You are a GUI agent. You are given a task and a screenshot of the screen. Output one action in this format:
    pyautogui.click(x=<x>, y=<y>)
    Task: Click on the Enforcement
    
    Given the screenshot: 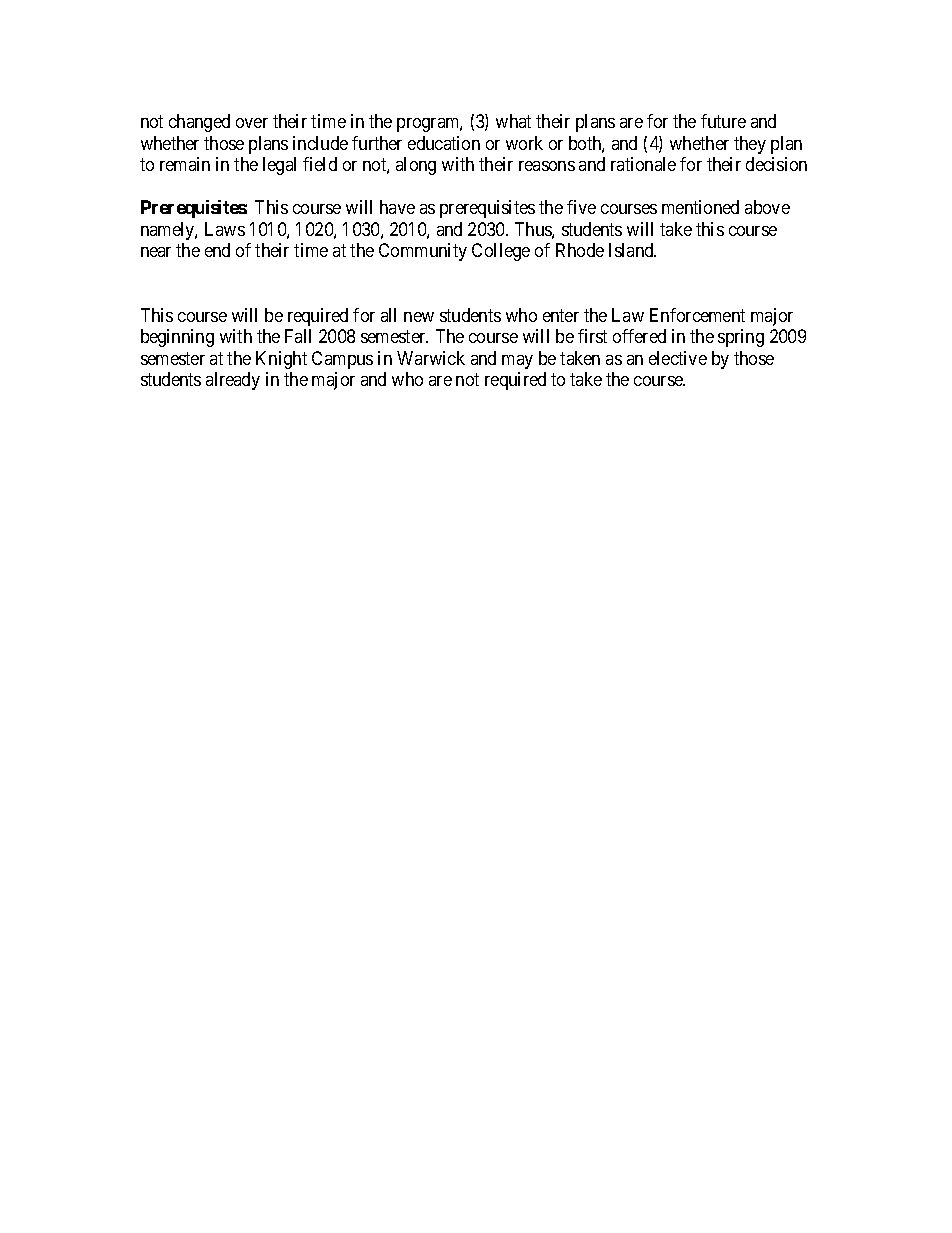 What is the action you would take?
    pyautogui.click(x=697, y=315)
